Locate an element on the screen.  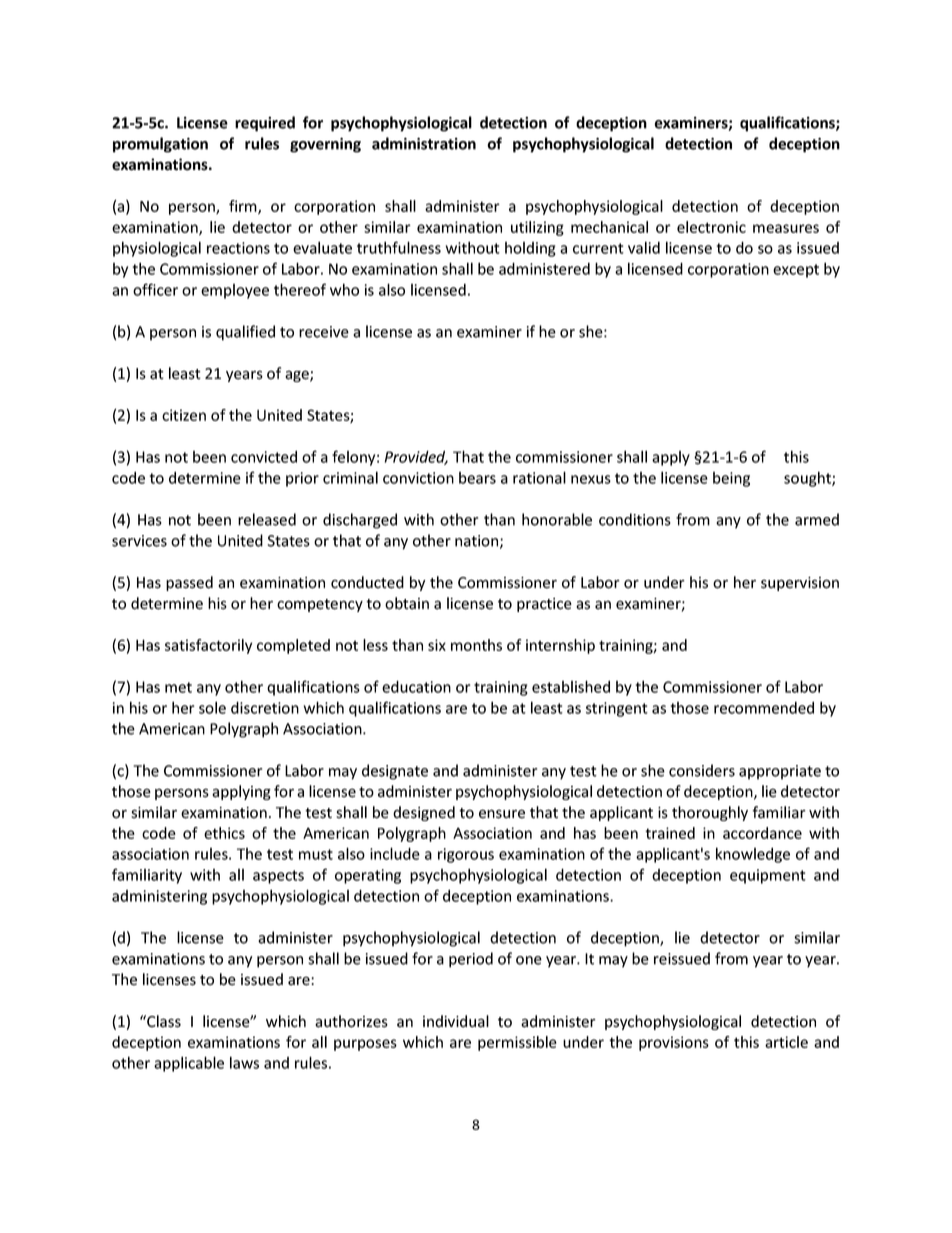
Provided is located at coordinates (416, 457).
